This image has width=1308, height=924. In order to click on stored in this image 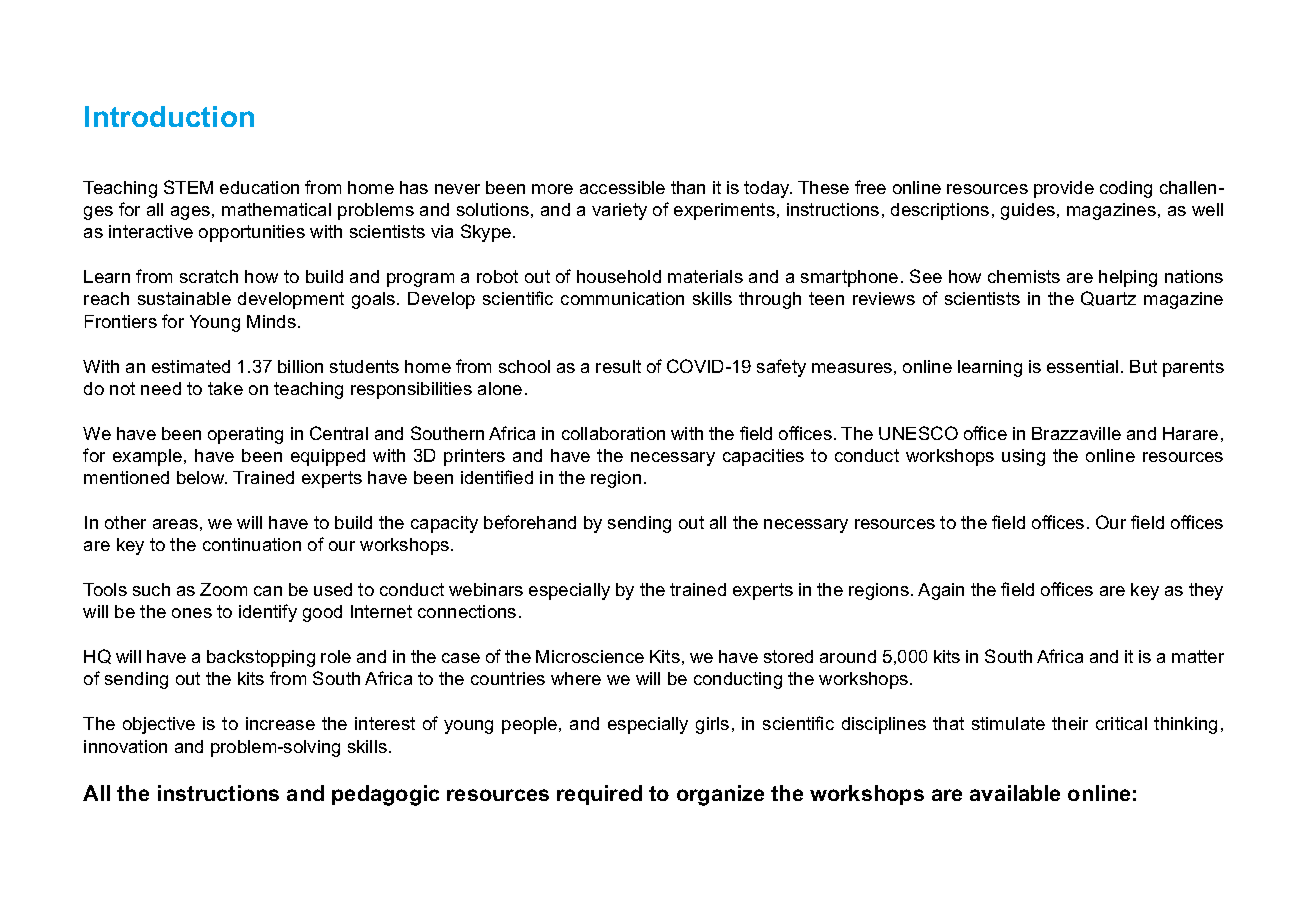, I will do `click(788, 656)`.
